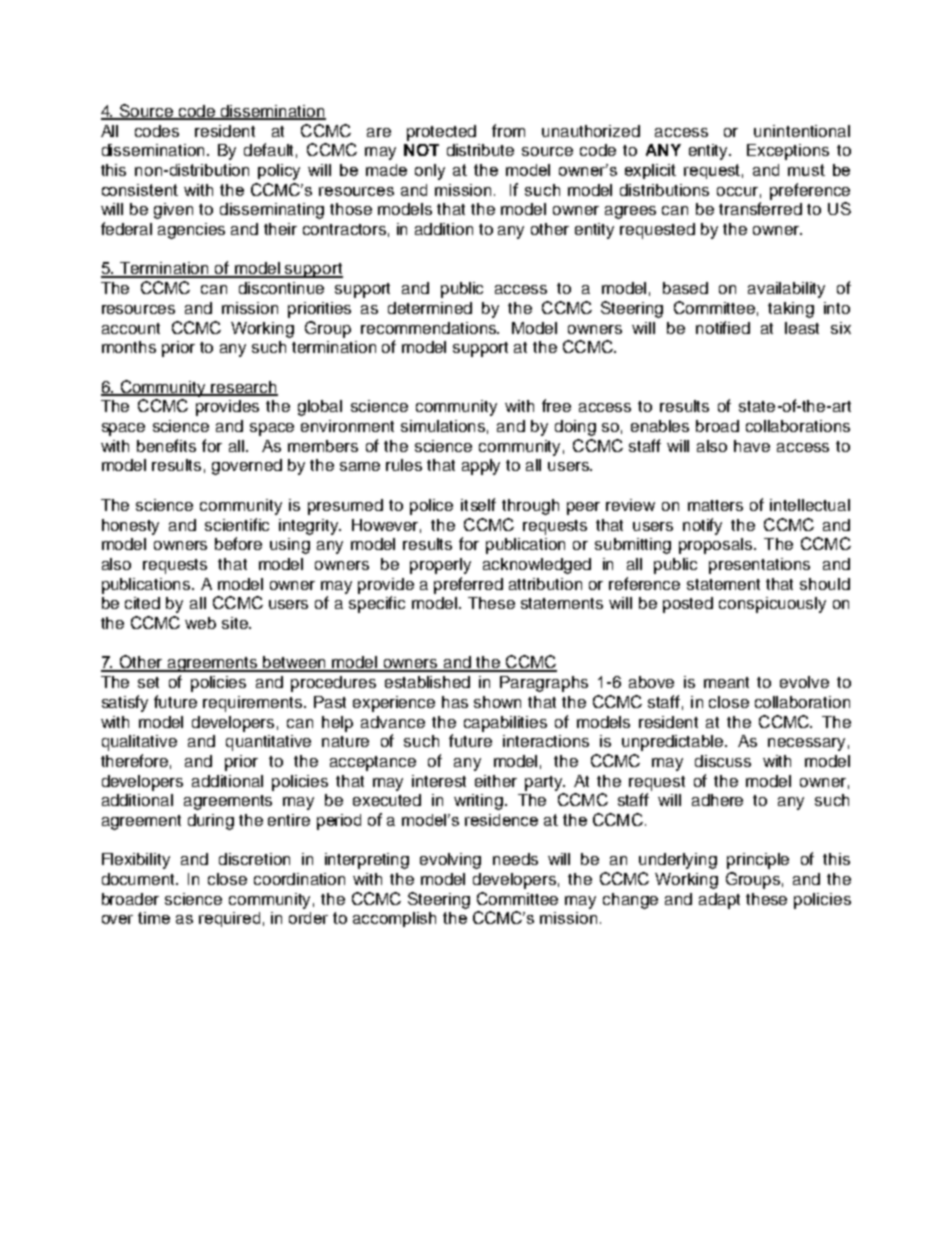 The height and width of the screenshot is (1233, 952). I want to click on established, so click(427, 682).
